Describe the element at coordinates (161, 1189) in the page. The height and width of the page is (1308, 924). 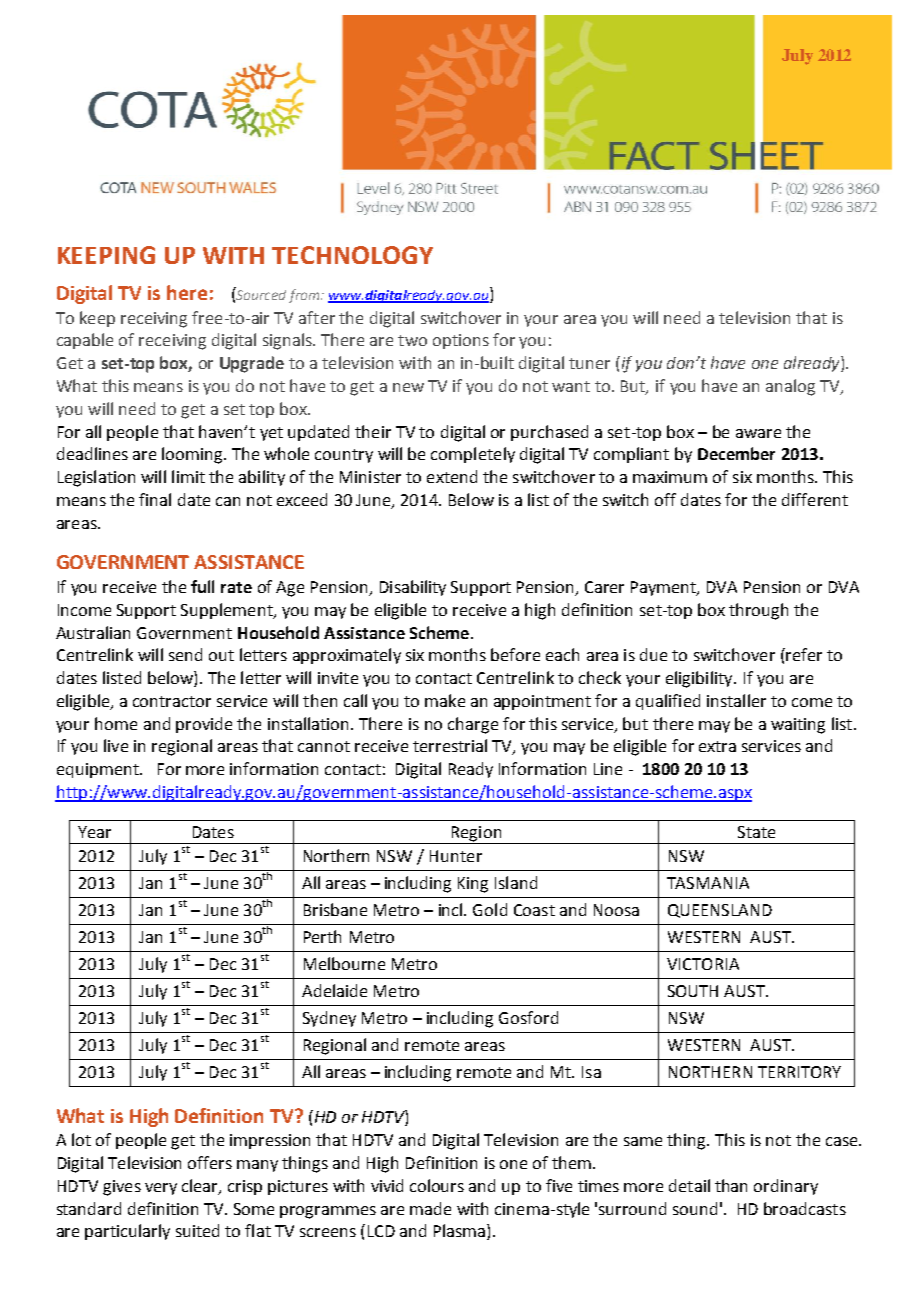
I see `very` at that location.
